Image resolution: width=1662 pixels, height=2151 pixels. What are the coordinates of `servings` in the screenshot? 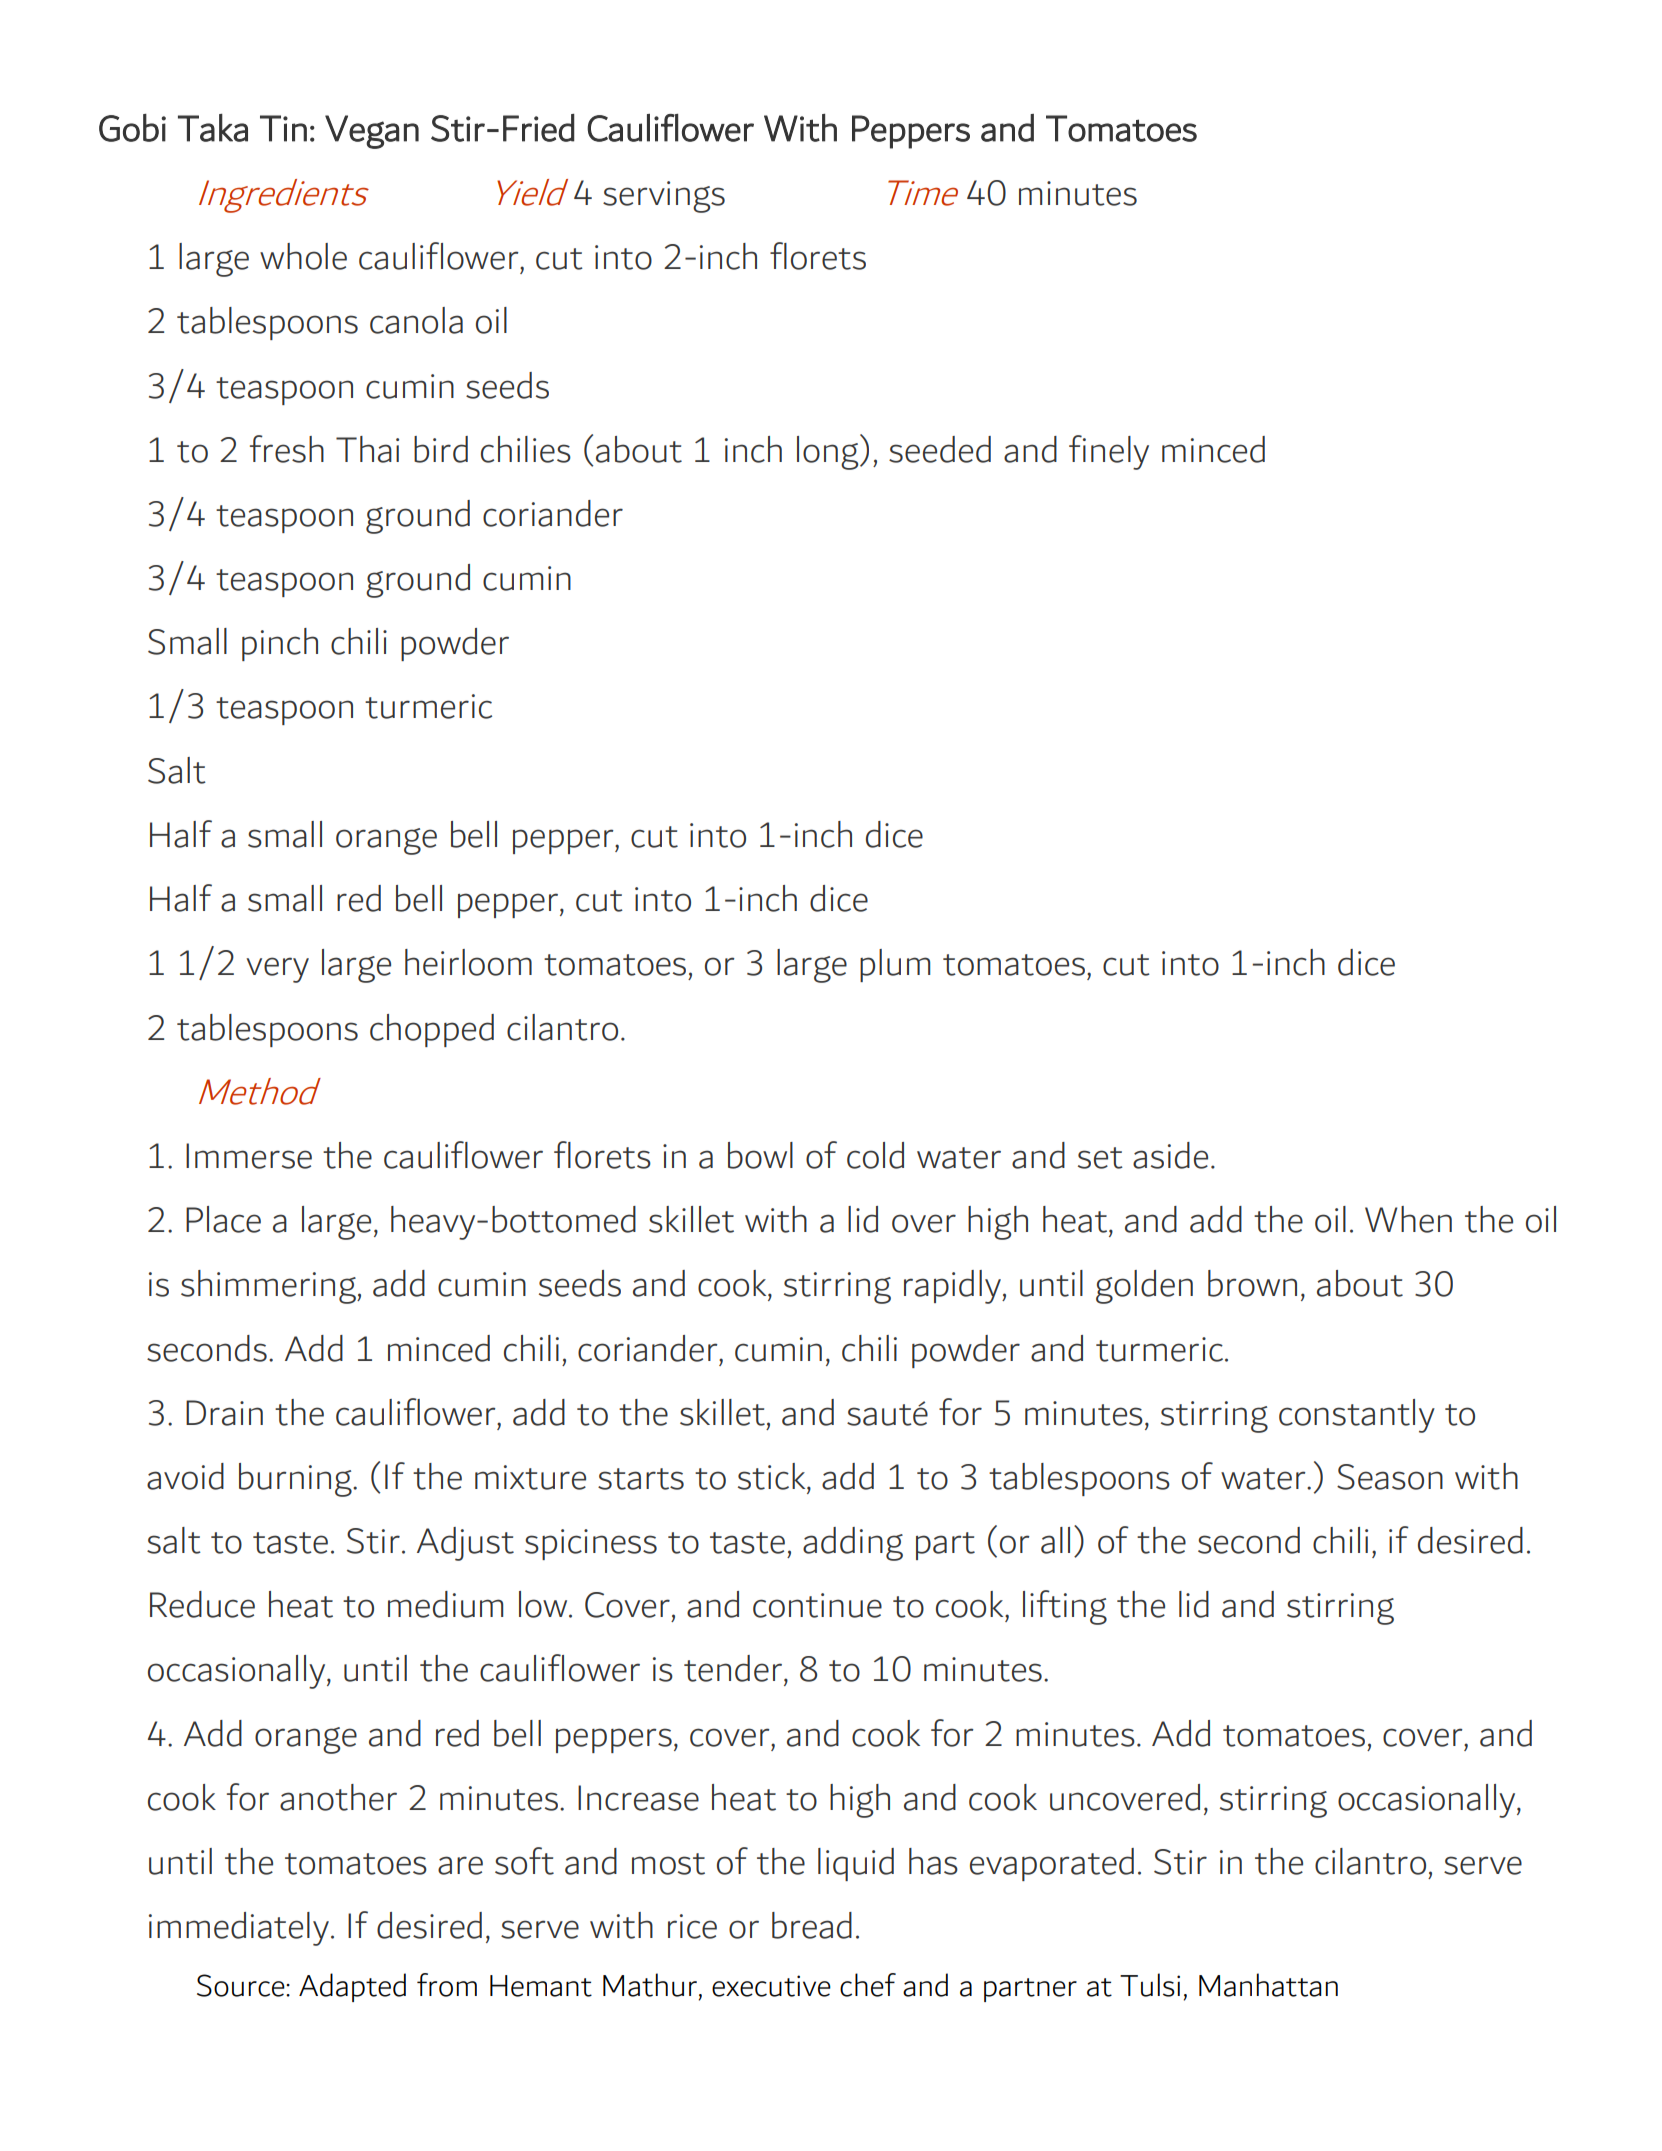 It's located at (664, 197).
